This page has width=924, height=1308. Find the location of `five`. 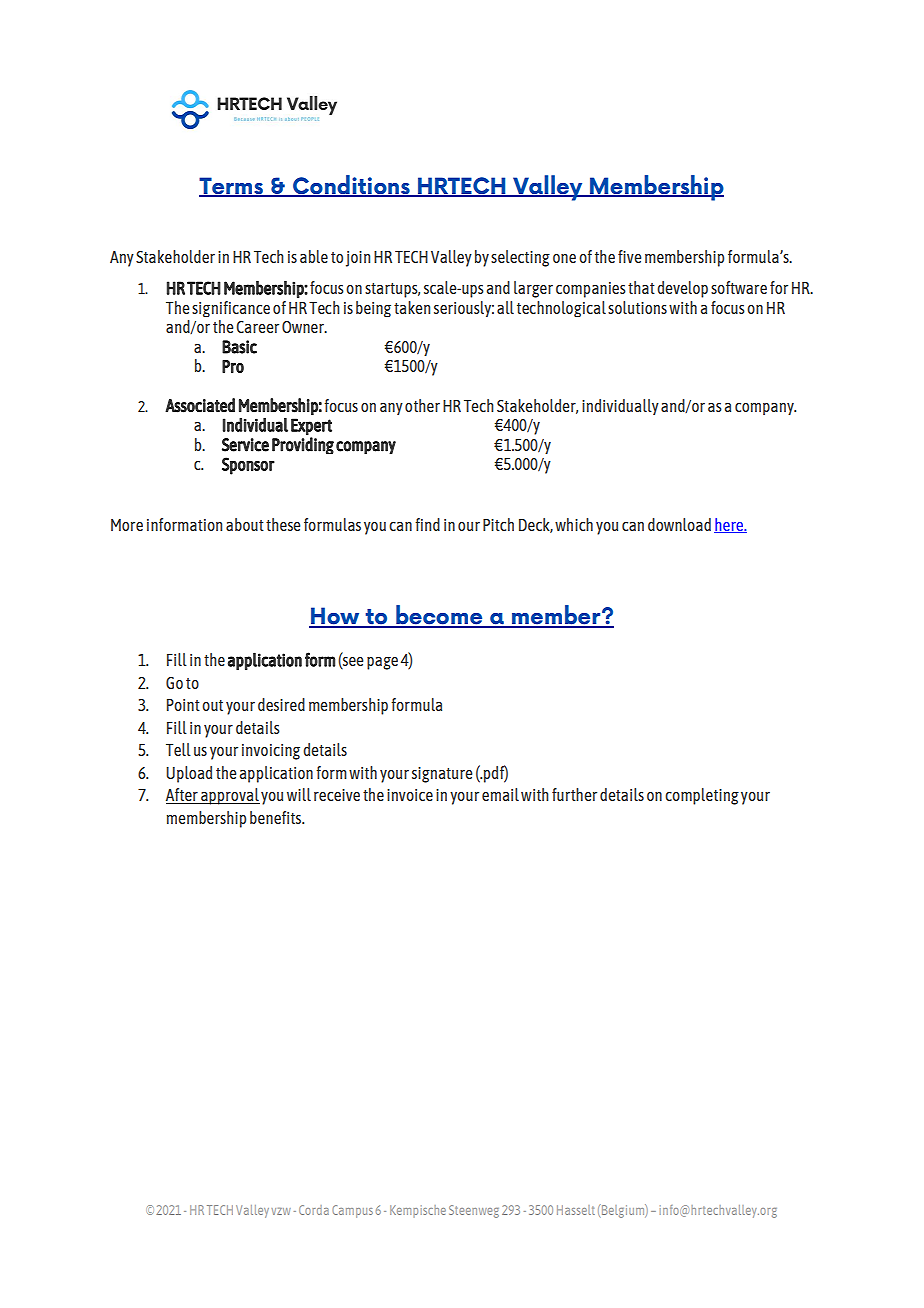

five is located at coordinates (630, 256).
